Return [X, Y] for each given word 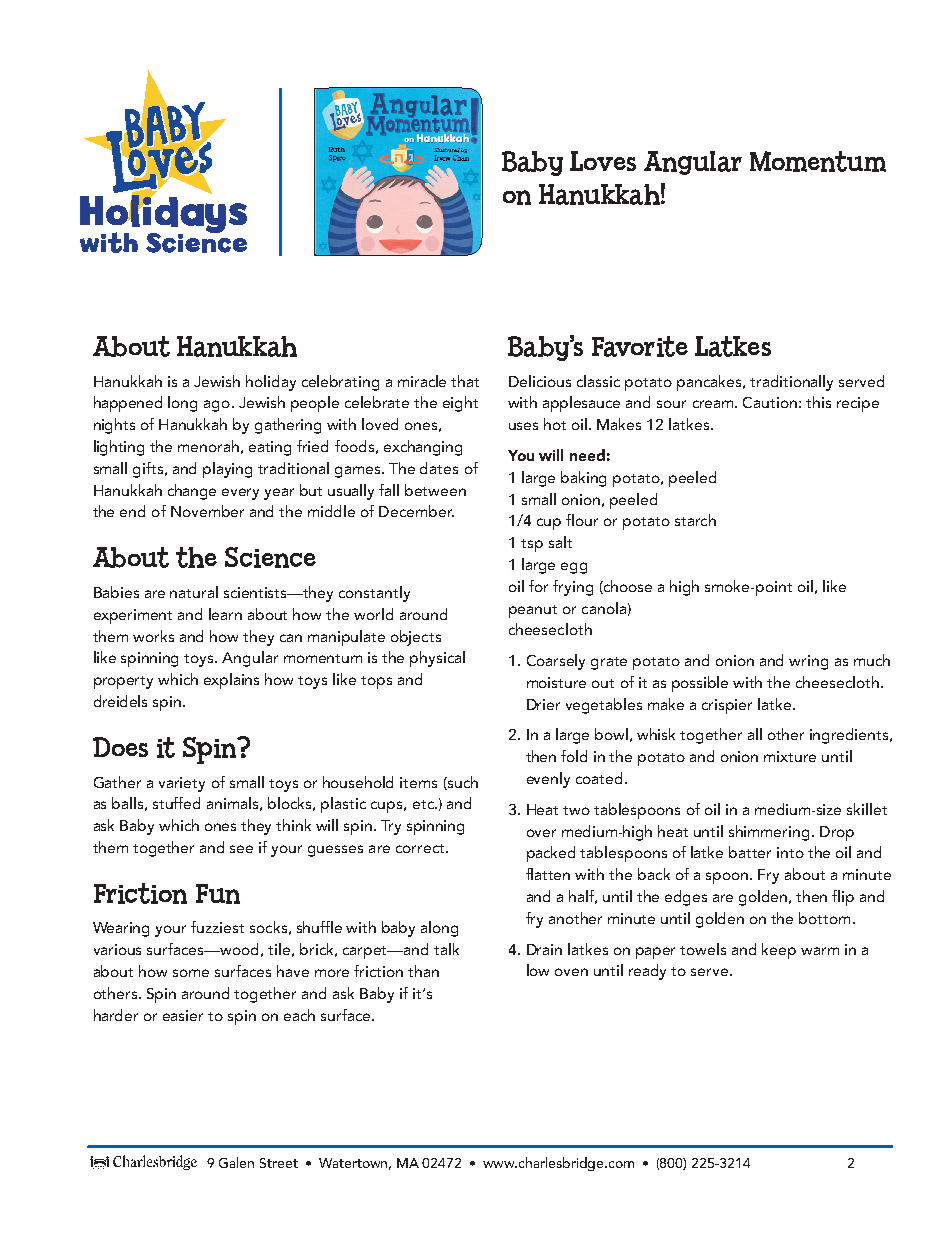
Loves [603, 161]
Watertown [355, 1164]
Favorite [640, 346]
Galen [236, 1162]
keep [779, 951]
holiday [271, 383]
